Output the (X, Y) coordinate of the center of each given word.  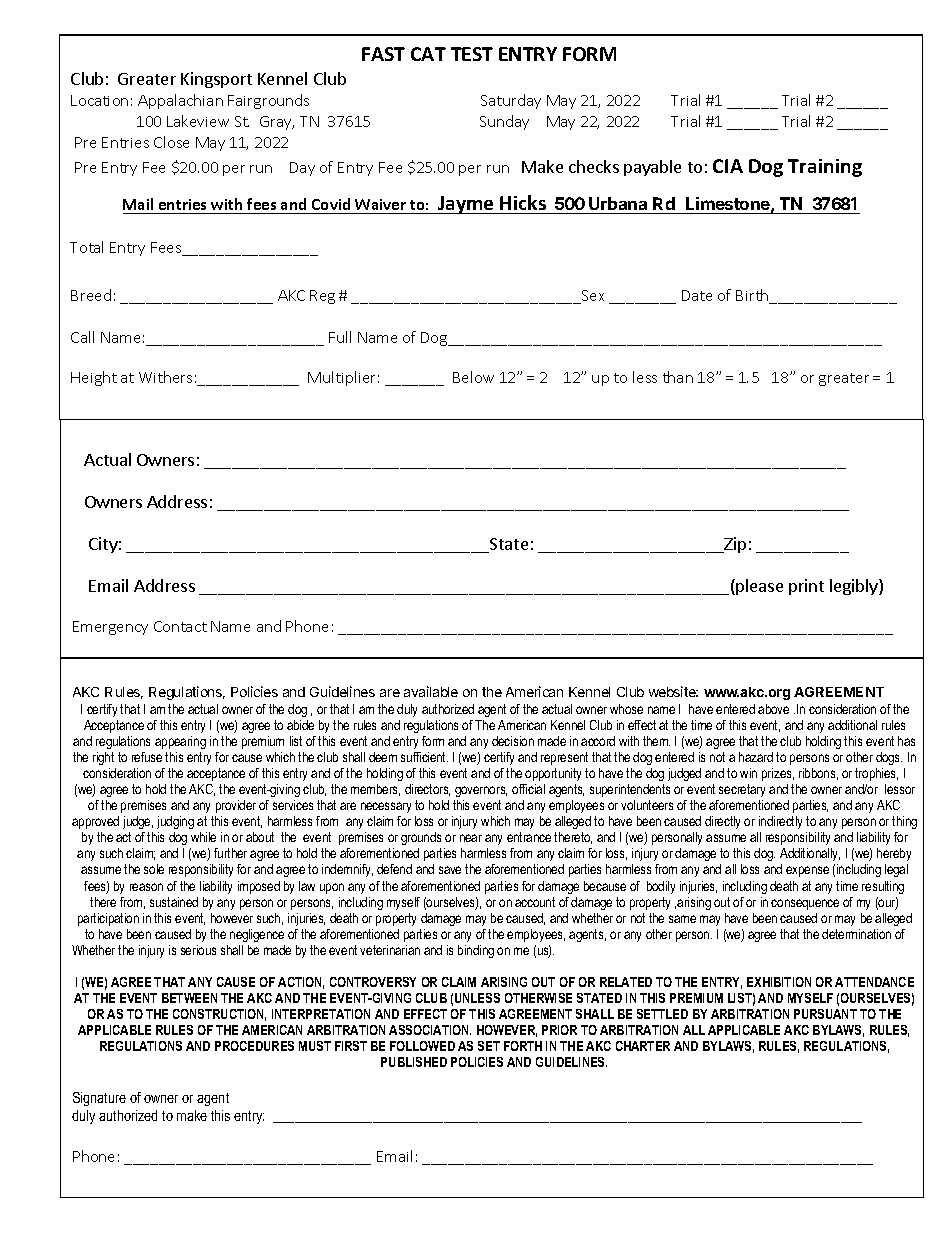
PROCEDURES (254, 1046)
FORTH (523, 1046)
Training (825, 168)
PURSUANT (825, 1014)
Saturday (511, 101)
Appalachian (180, 101)
